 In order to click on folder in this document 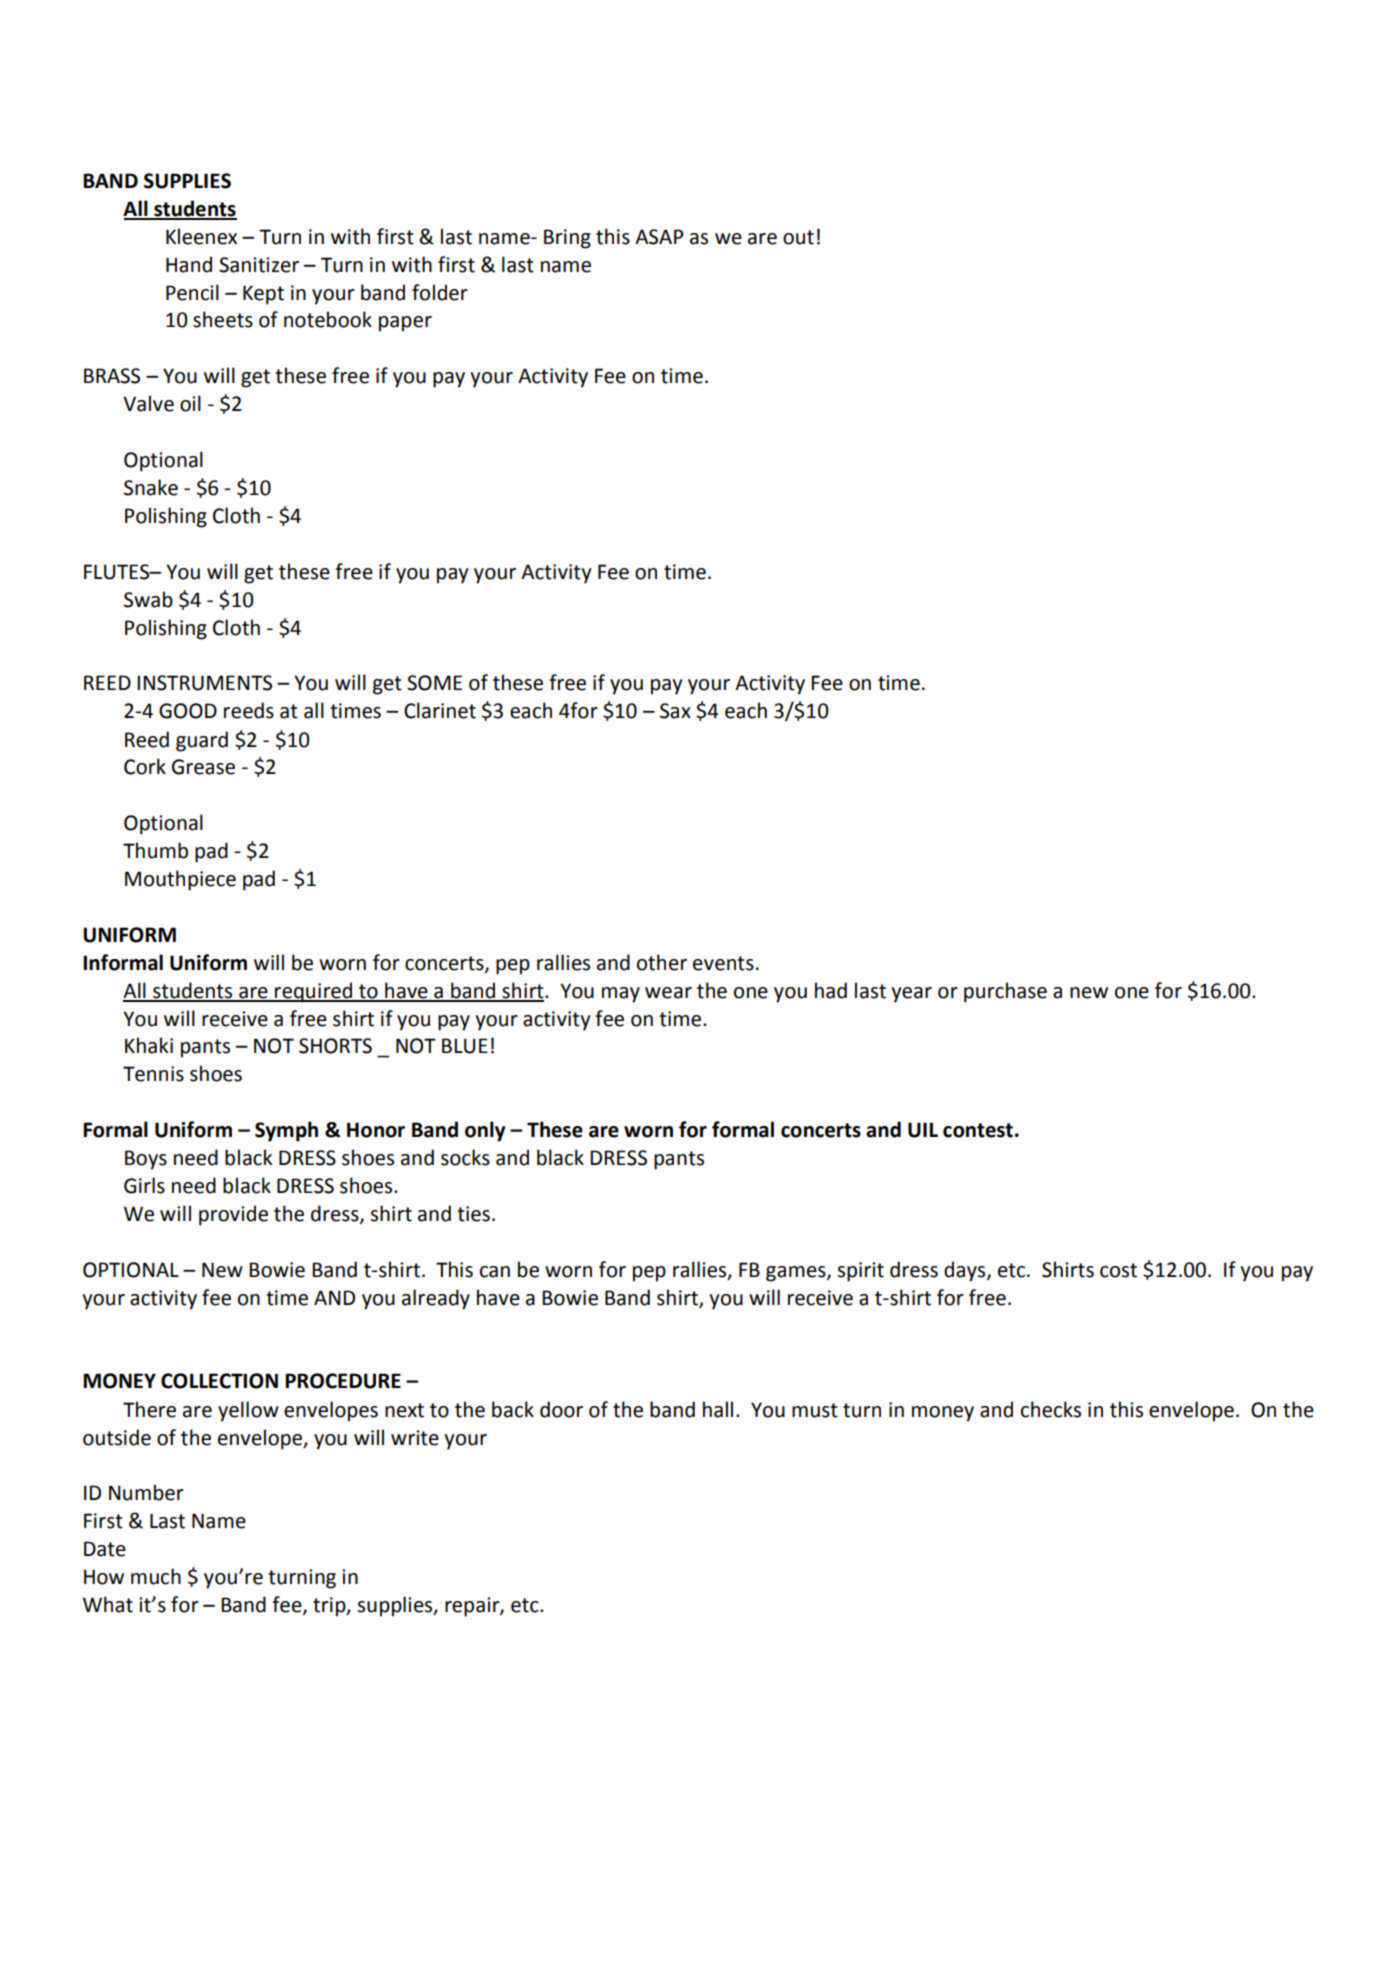, I will do `click(440, 292)`.
